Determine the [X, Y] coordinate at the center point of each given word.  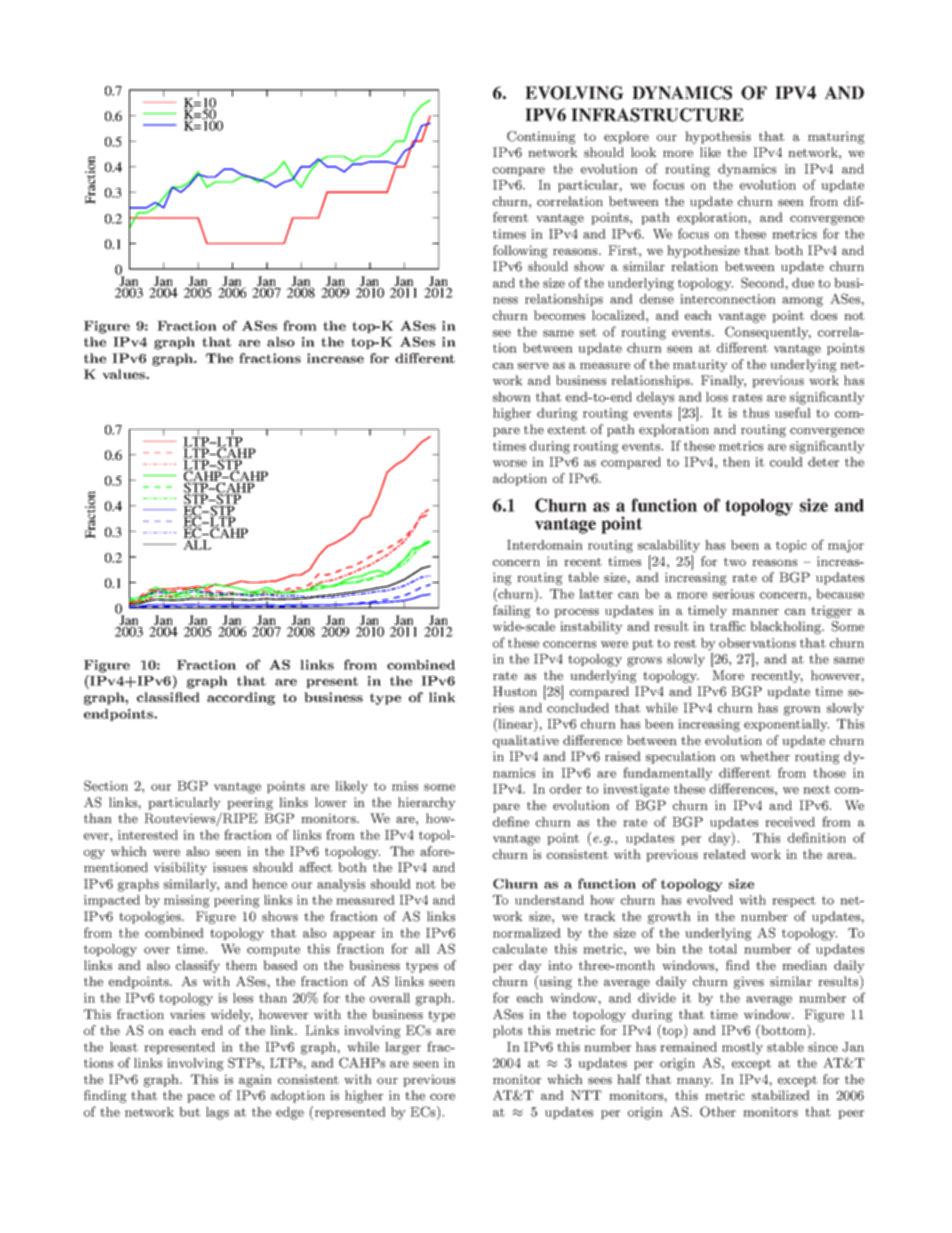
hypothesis [718, 137]
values [125, 374]
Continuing [541, 137]
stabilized [781, 1095]
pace [201, 1098]
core [442, 1096]
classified [168, 697]
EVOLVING [574, 93]
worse [510, 463]
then [736, 462]
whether [765, 756]
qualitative [526, 741]
